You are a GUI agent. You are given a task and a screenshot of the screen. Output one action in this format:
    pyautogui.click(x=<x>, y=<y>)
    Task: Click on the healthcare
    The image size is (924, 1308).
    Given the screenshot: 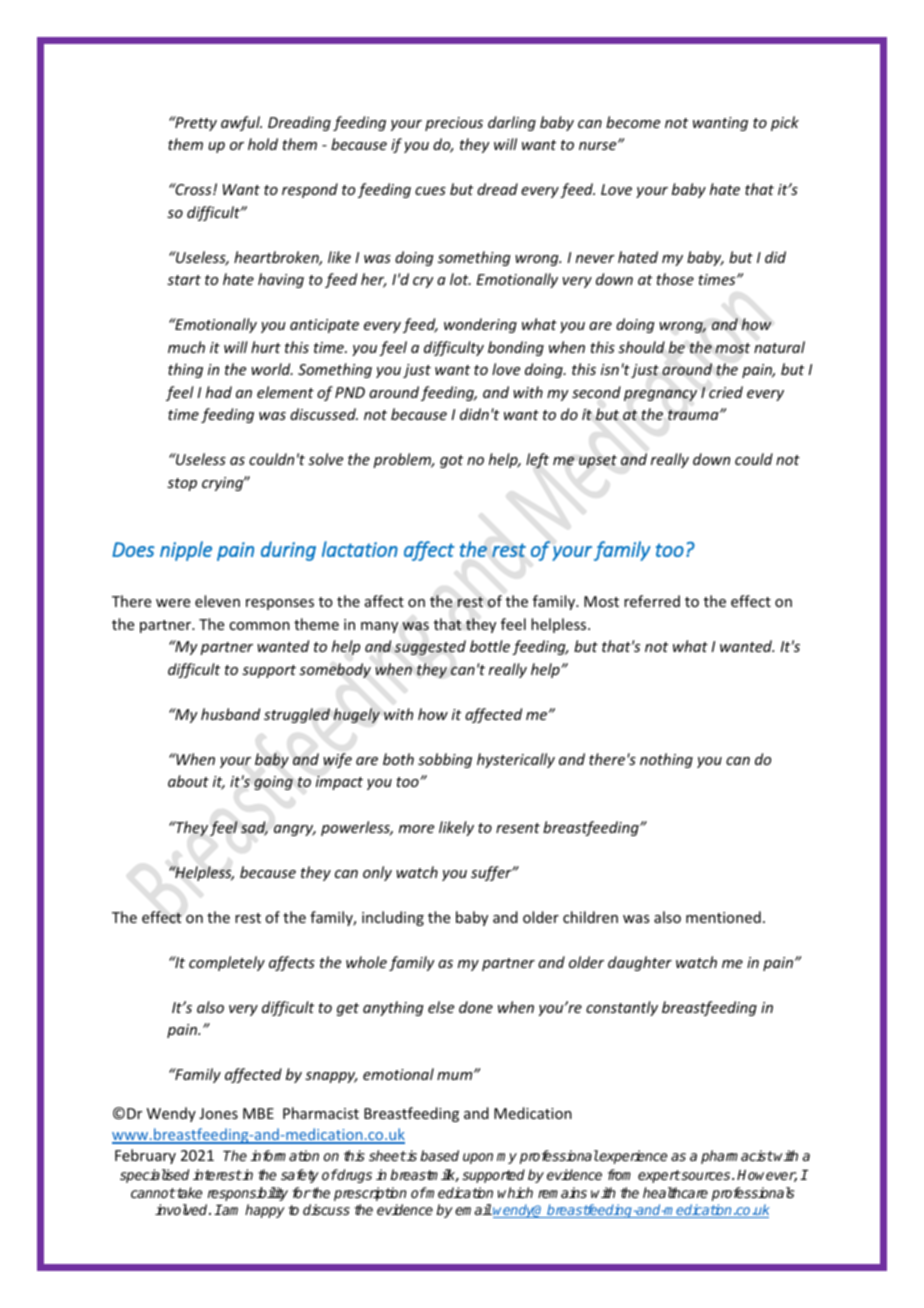 What is the action you would take?
    pyautogui.click(x=675, y=1192)
